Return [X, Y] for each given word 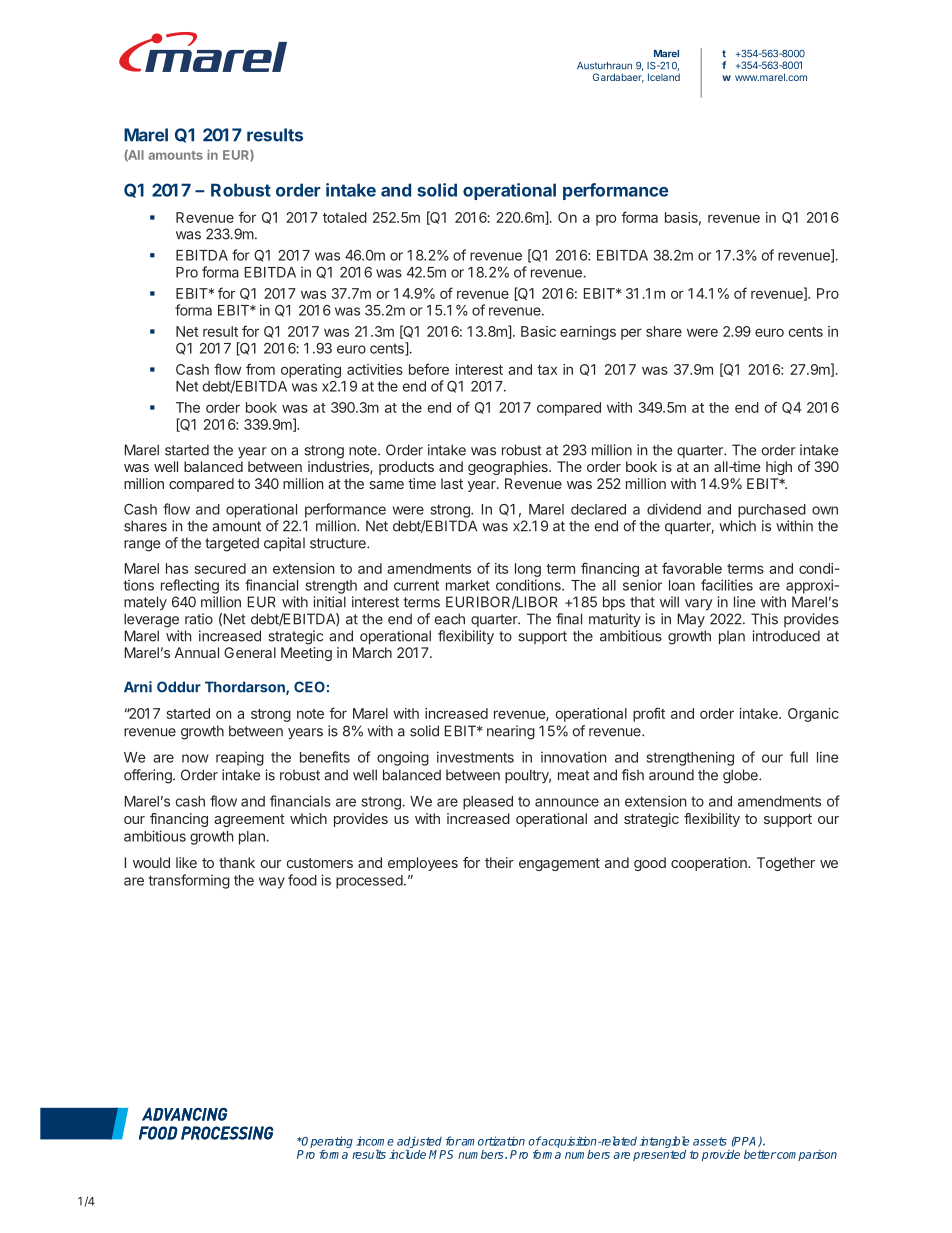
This [764, 619]
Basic [538, 331]
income [375, 1141]
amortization [492, 1141]
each [449, 619]
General [250, 652]
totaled [345, 217]
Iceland [664, 77]
